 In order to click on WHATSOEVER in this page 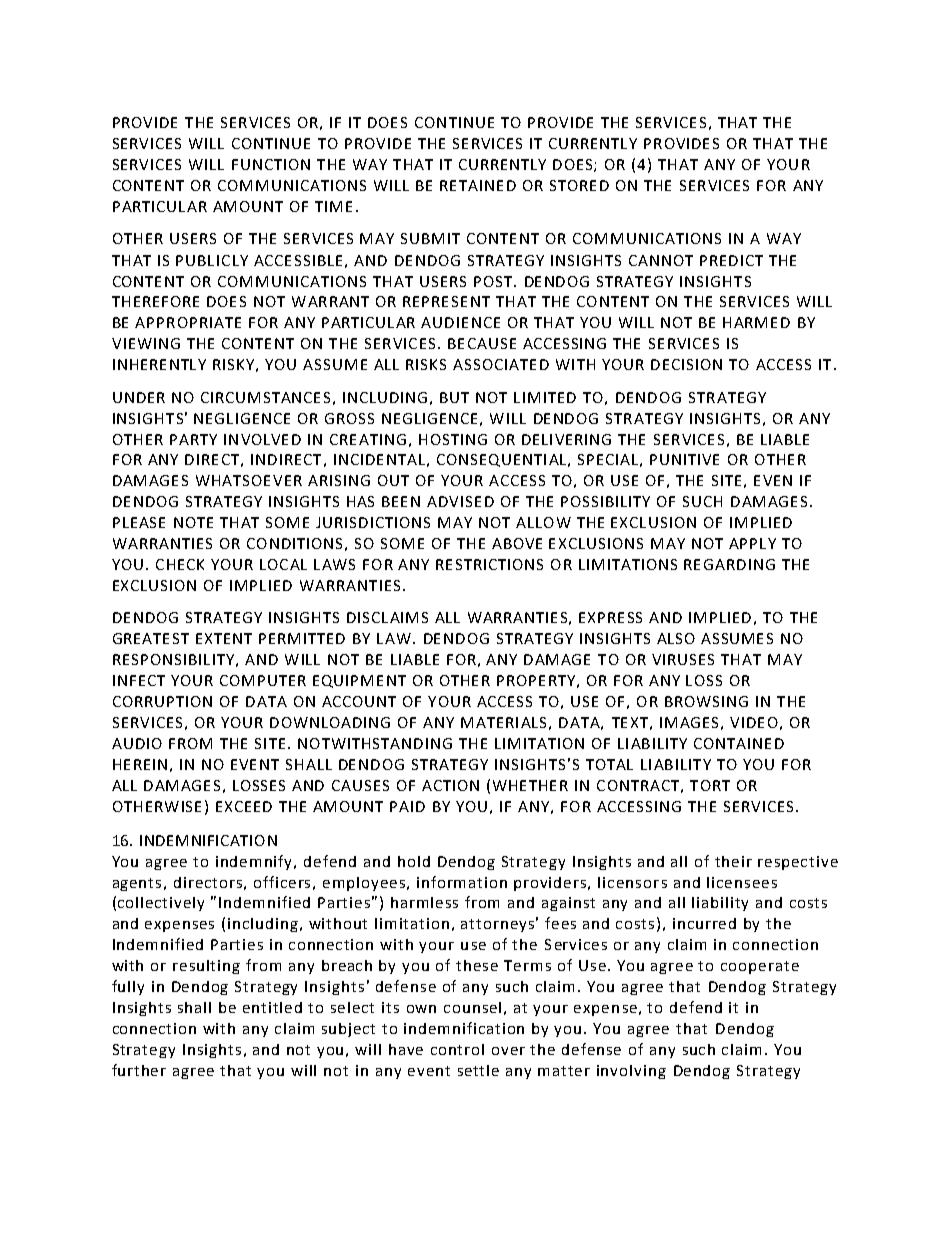, I will do `click(249, 480)`.
